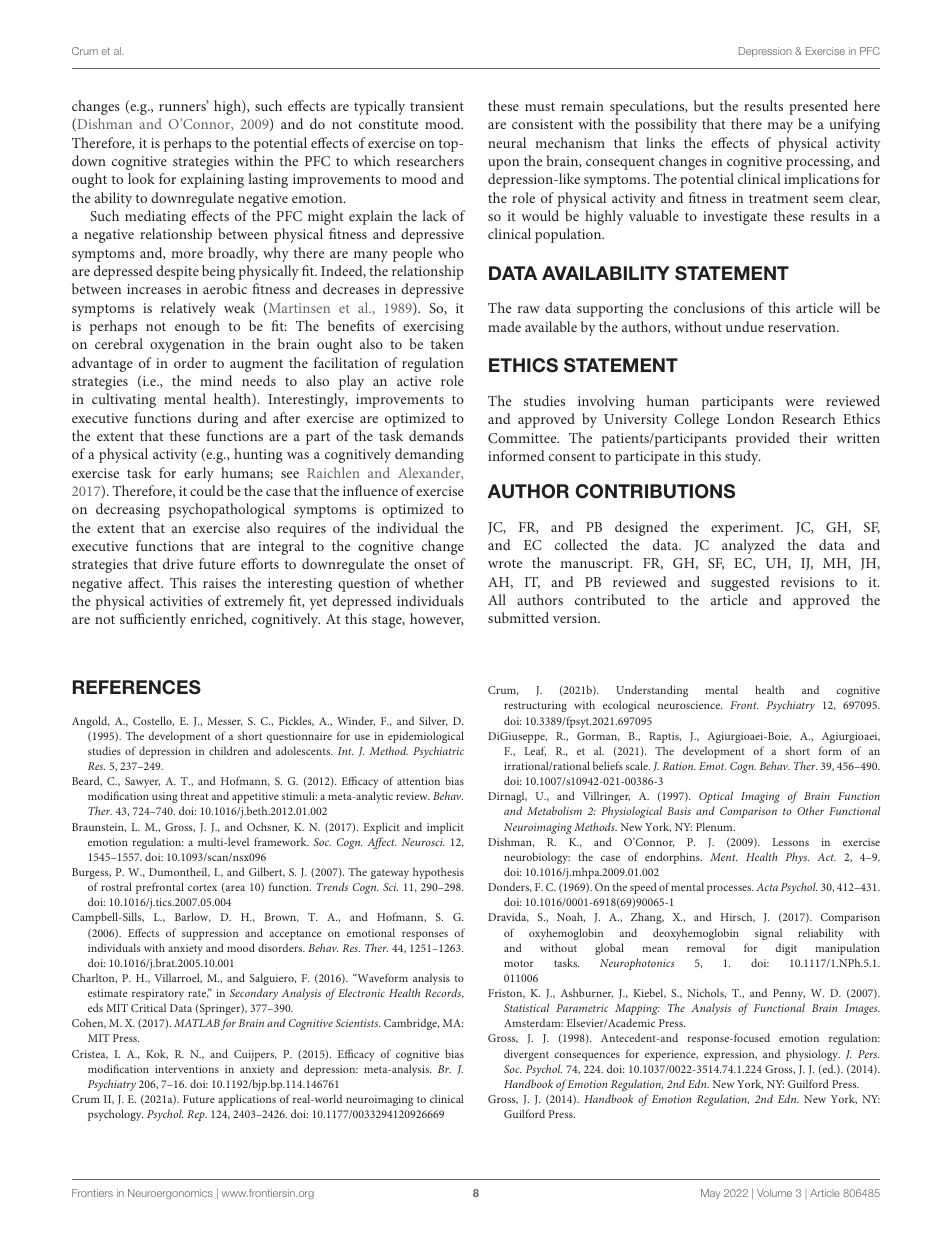  Describe the element at coordinates (141, 178) in the page. I see `look` at that location.
